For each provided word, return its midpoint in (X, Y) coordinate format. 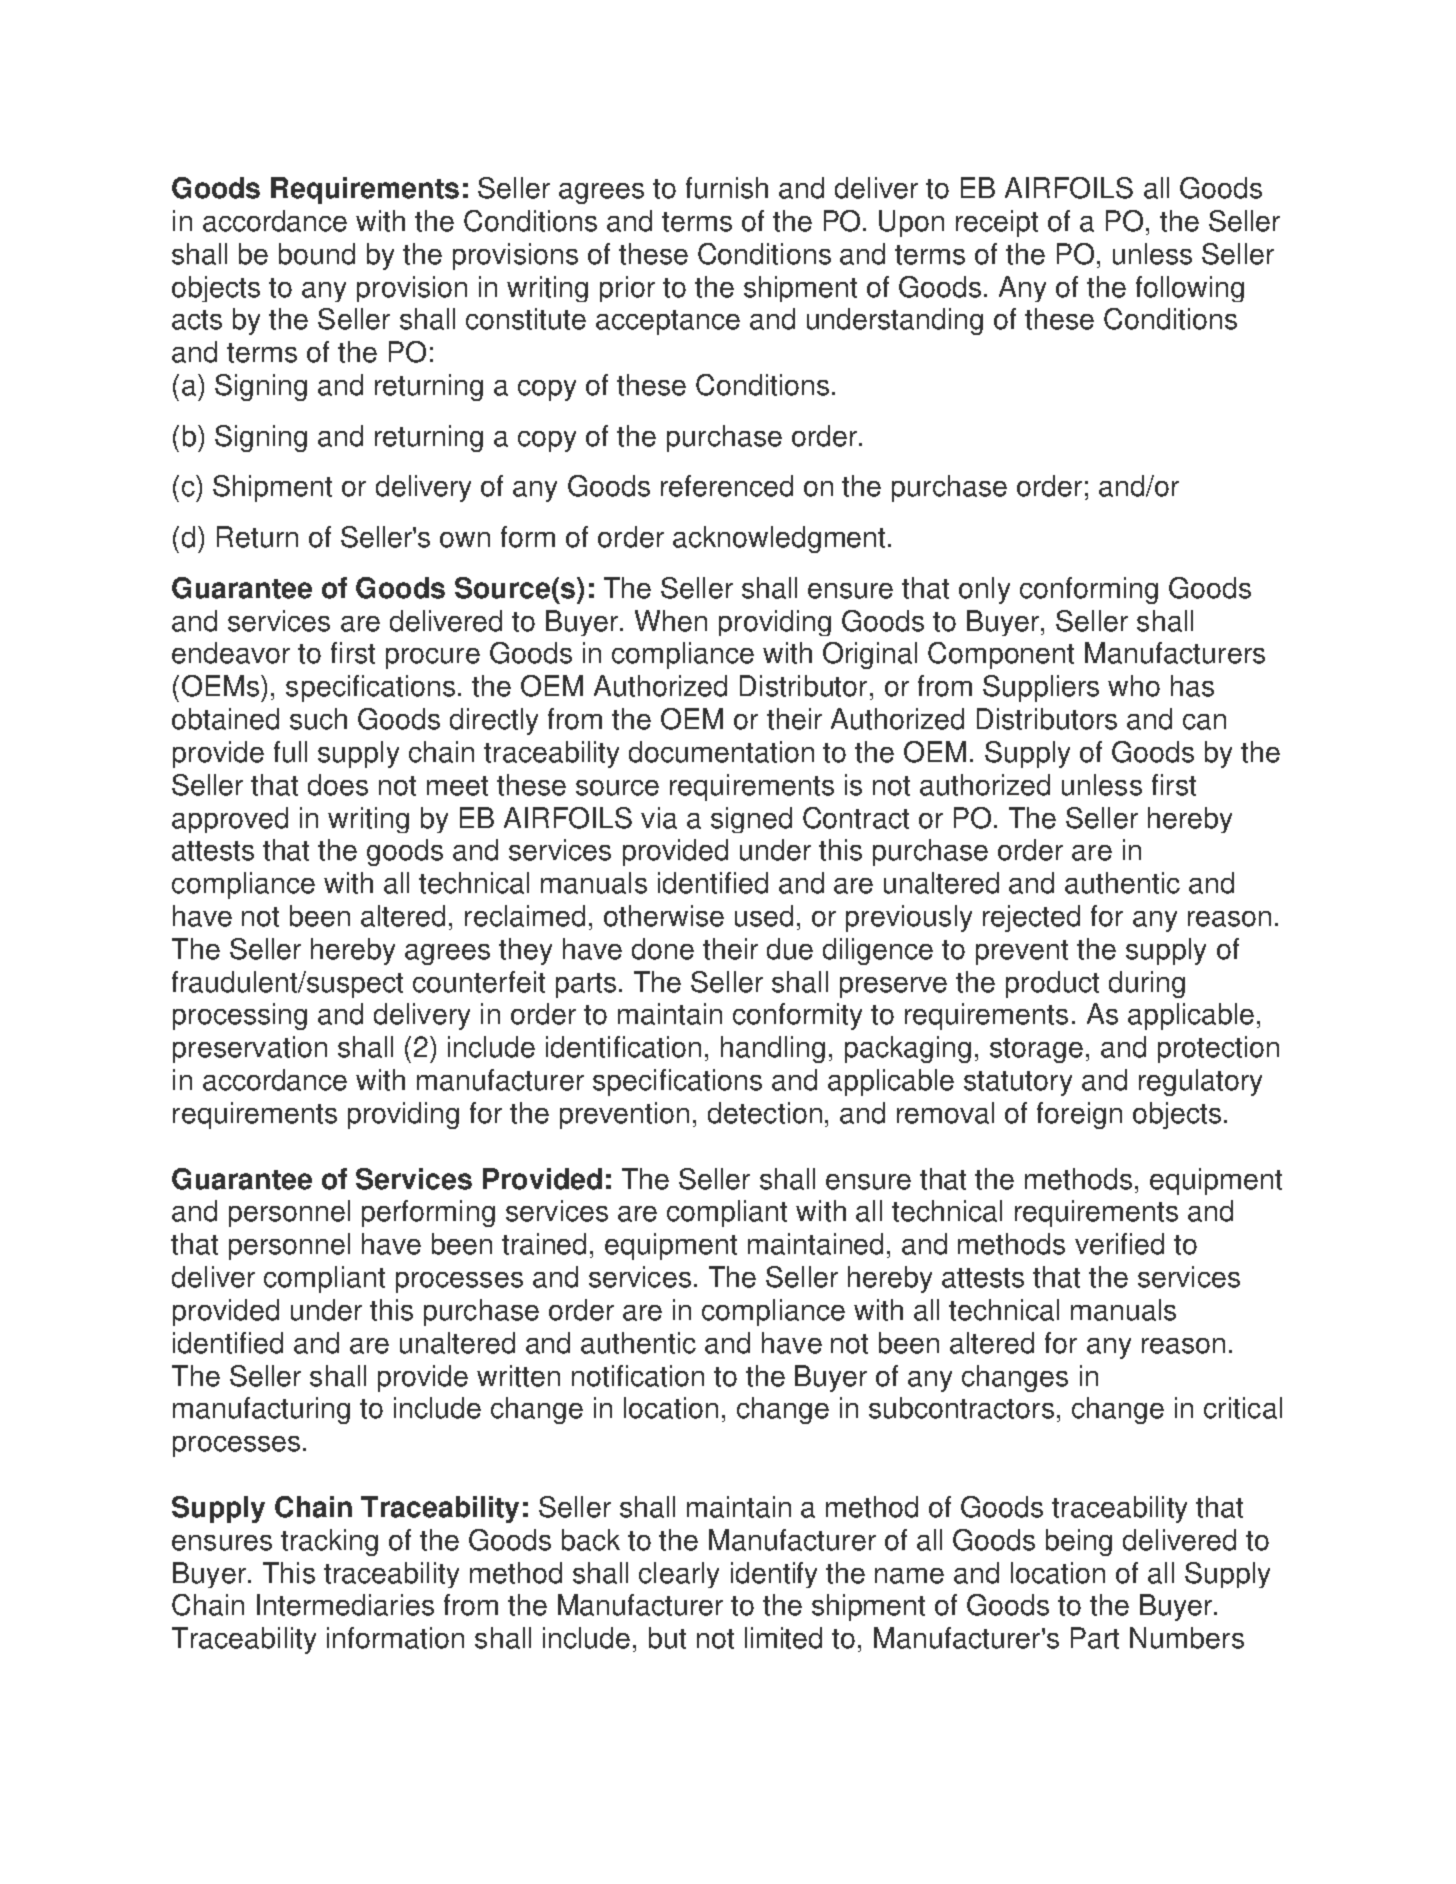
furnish (727, 188)
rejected (1031, 918)
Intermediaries (345, 1605)
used (764, 916)
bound (317, 254)
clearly (679, 1575)
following (1190, 289)
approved (230, 820)
